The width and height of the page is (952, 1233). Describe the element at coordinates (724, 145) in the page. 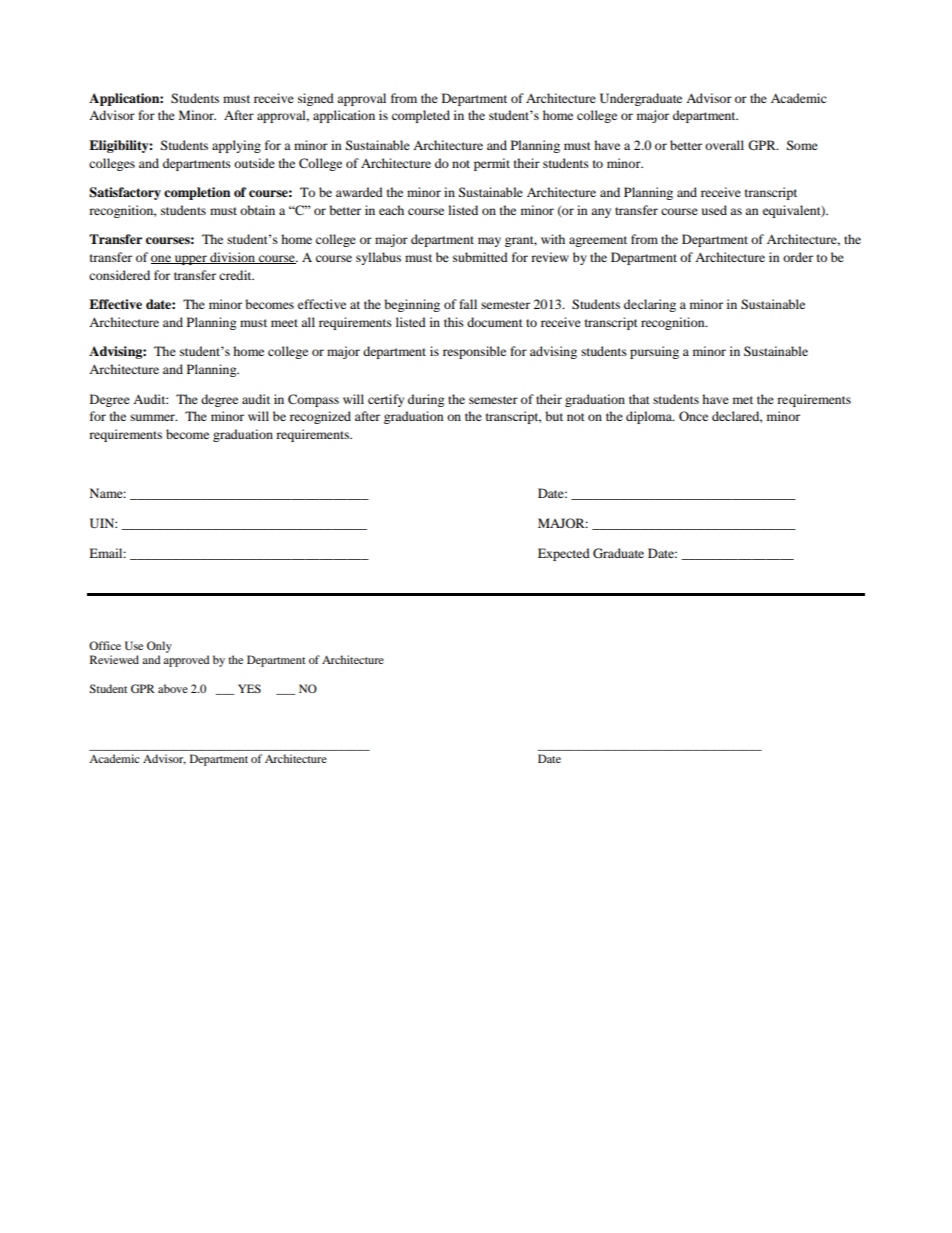

I see `overall` at that location.
